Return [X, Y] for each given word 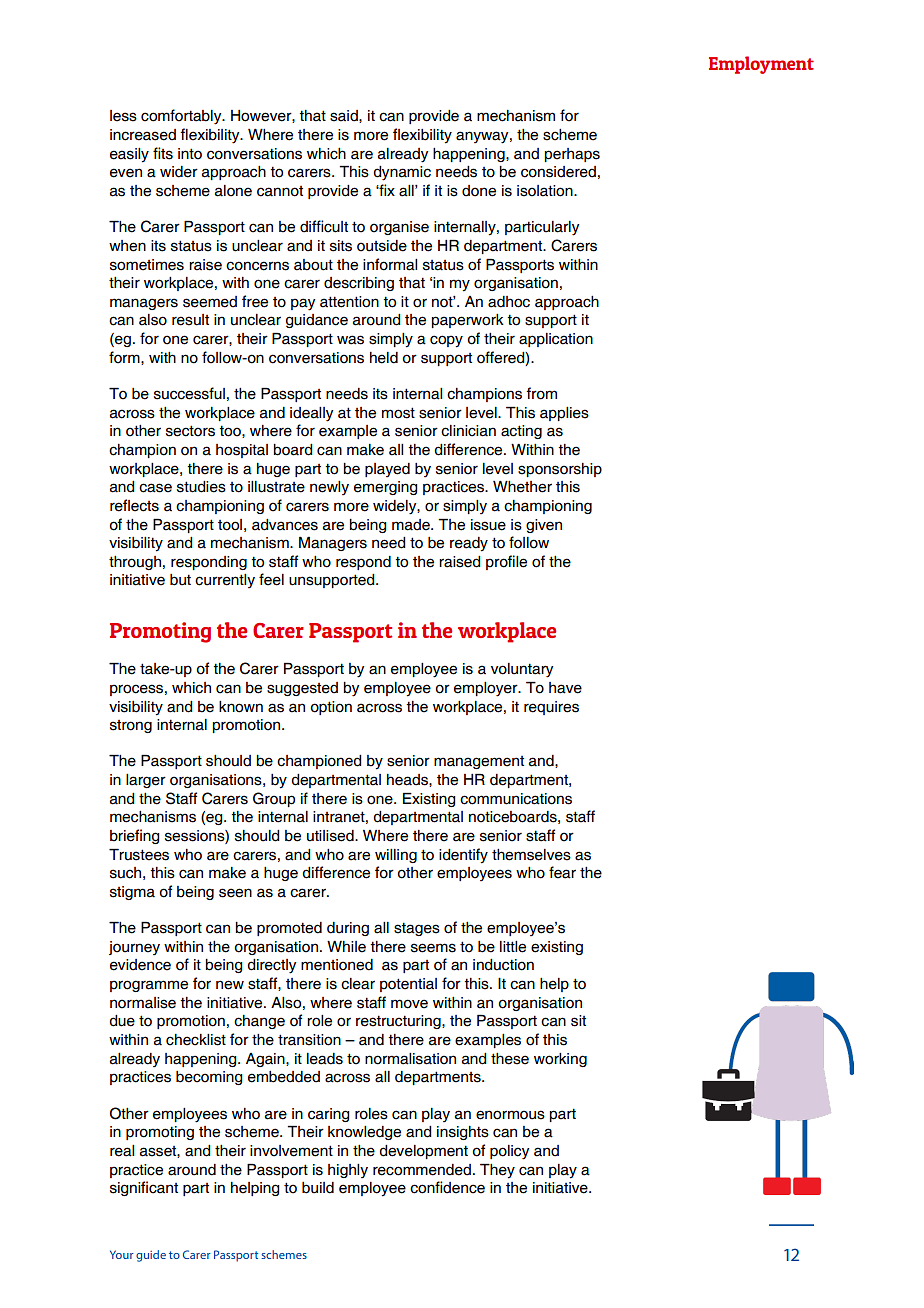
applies [564, 414]
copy [446, 341]
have [565, 688]
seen [235, 893]
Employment [761, 65]
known [241, 707]
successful [189, 393]
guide [151, 1256]
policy [510, 1152]
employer [487, 689]
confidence [447, 1187]
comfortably [182, 117]
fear [562, 872]
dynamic [402, 173]
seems [433, 948]
